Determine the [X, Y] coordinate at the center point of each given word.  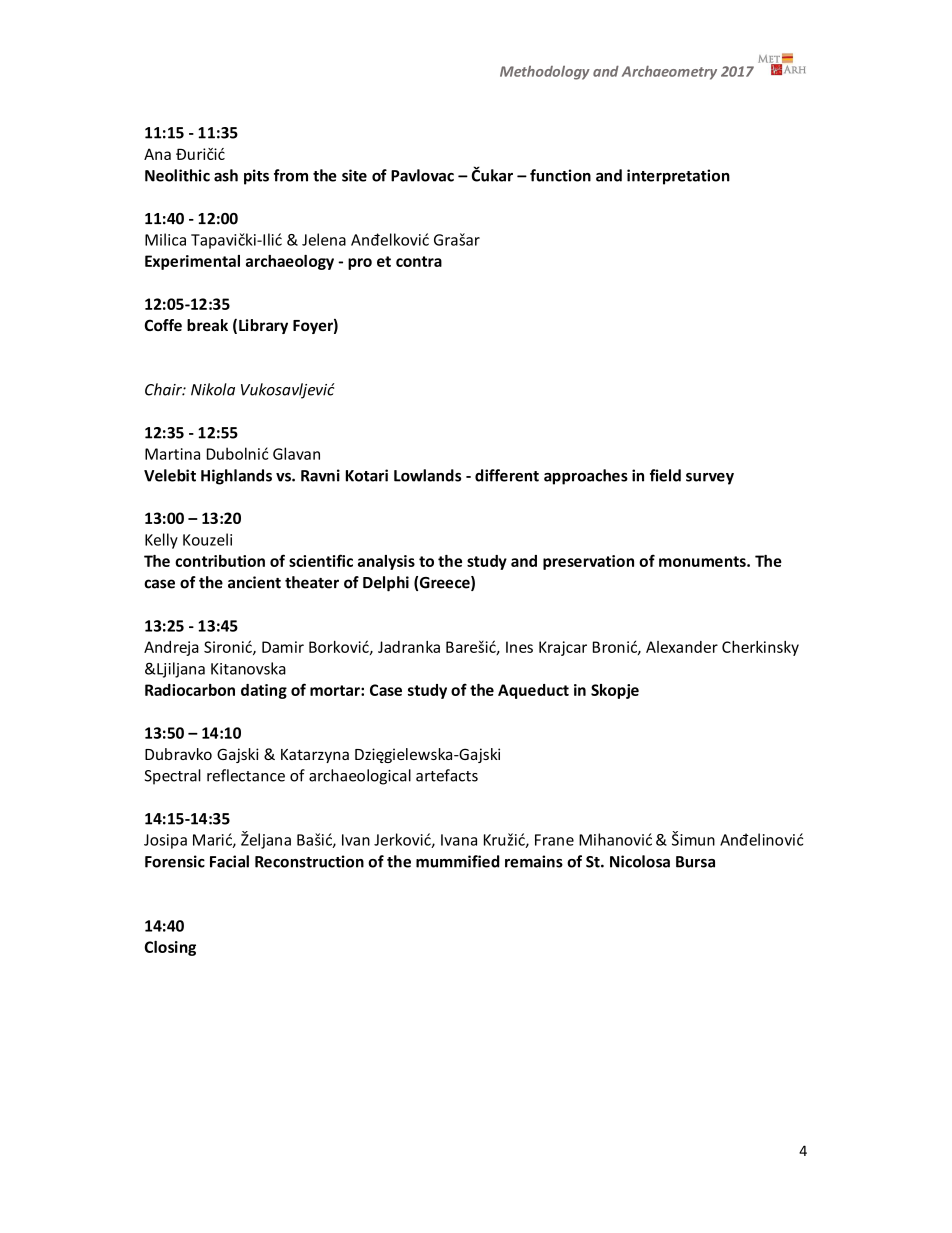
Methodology [545, 73]
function [560, 175]
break [207, 325]
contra [419, 261]
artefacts [447, 775]
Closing [170, 948]
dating [264, 691]
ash [226, 175]
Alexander [682, 647]
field [665, 475]
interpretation [678, 177]
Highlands [236, 477]
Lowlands [427, 475]
